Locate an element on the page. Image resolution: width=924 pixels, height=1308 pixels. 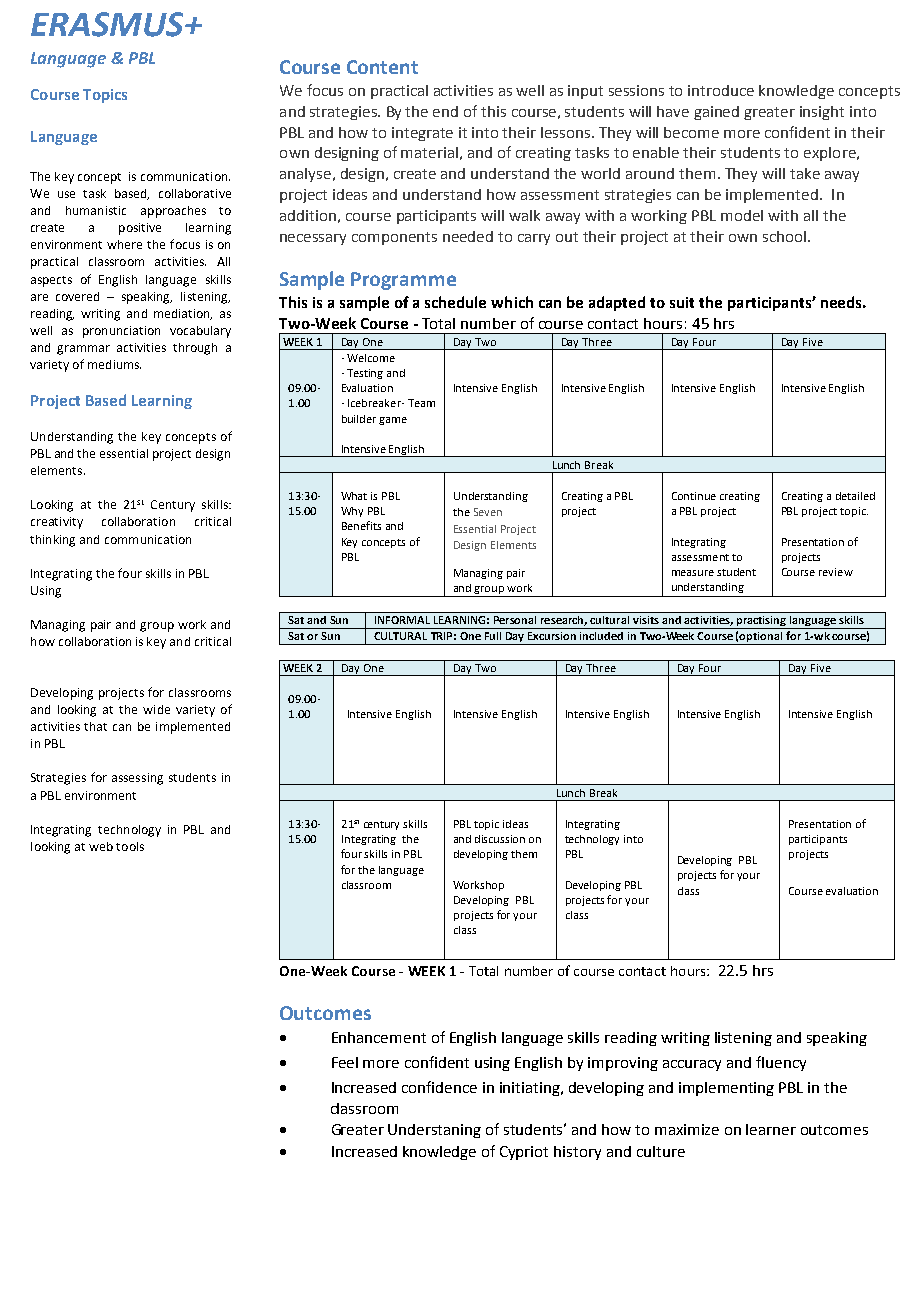
Content is located at coordinates (382, 67).
